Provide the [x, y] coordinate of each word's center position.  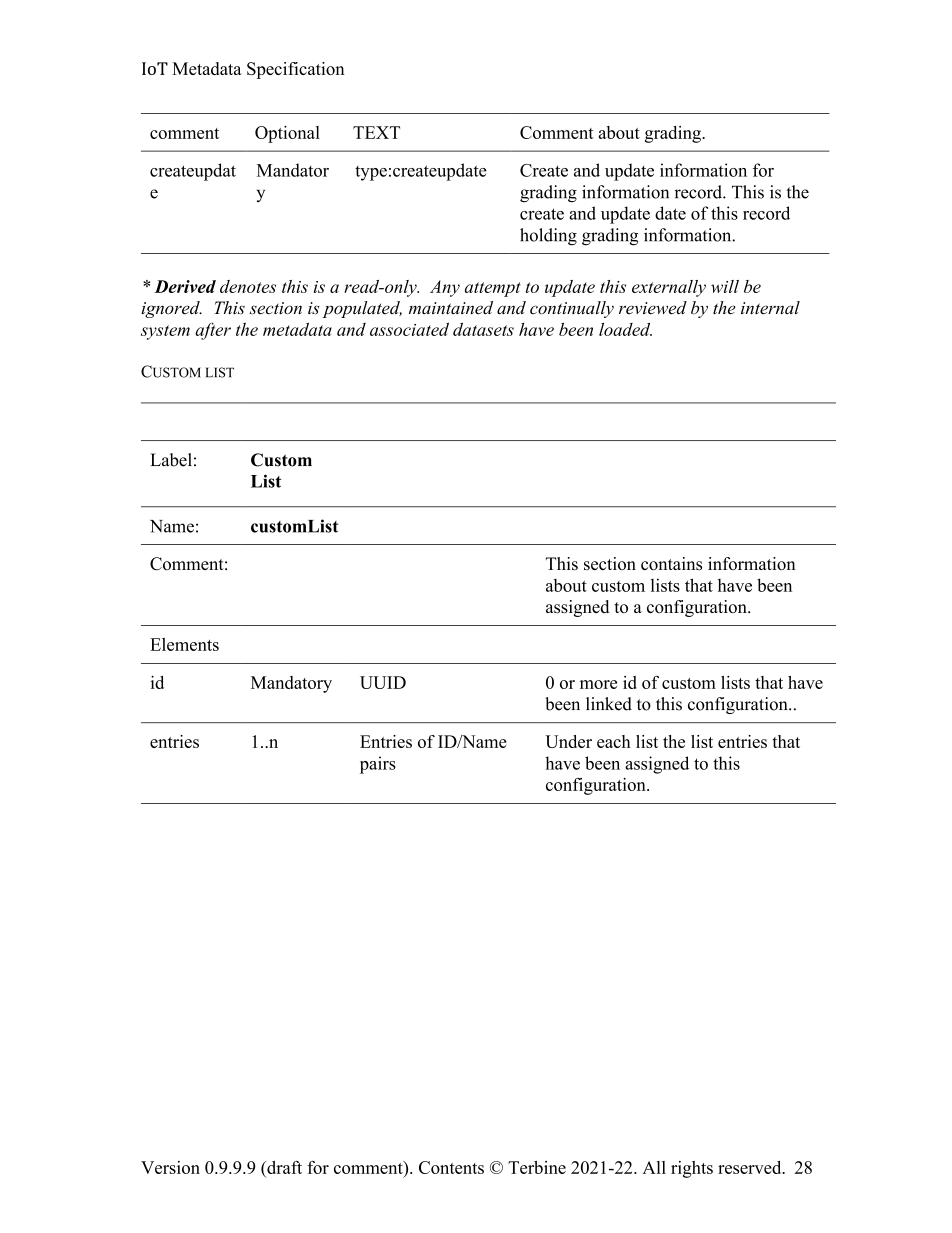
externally [669, 288]
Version [170, 1167]
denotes [248, 286]
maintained [451, 307]
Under [568, 741]
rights [692, 1169]
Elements [184, 644]
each [614, 741]
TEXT [376, 132]
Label [171, 460]
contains [671, 563]
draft [283, 1167]
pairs [378, 765]
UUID [383, 682]
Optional [287, 134]
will [725, 286]
